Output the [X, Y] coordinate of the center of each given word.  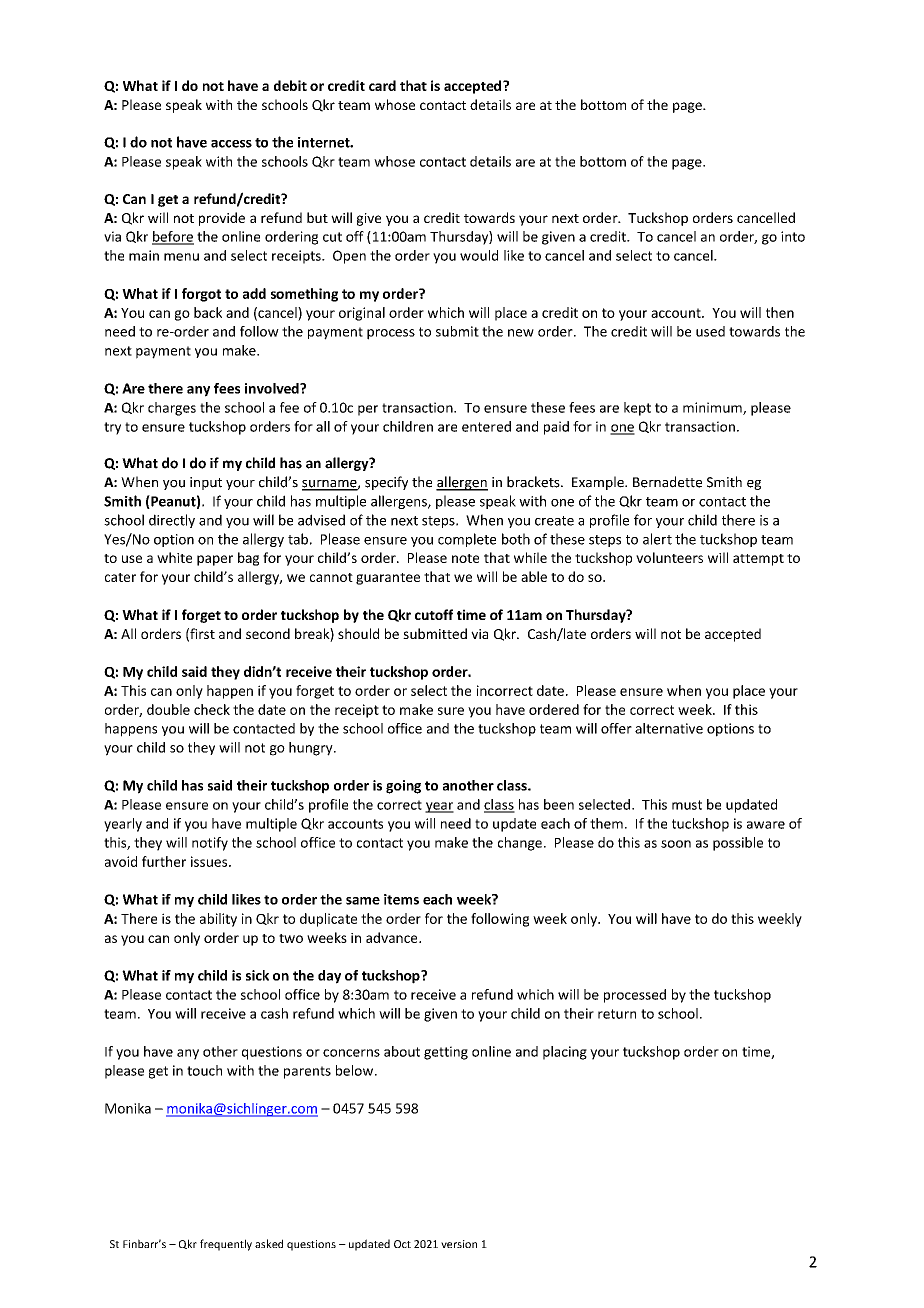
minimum [713, 408]
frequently [226, 1245]
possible [738, 844]
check [212, 709]
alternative [669, 728]
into [793, 236]
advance [393, 937]
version [459, 1244]
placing [565, 1053]
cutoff [434, 614]
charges [172, 409]
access [231, 144]
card [382, 85]
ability [218, 920]
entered [486, 426]
